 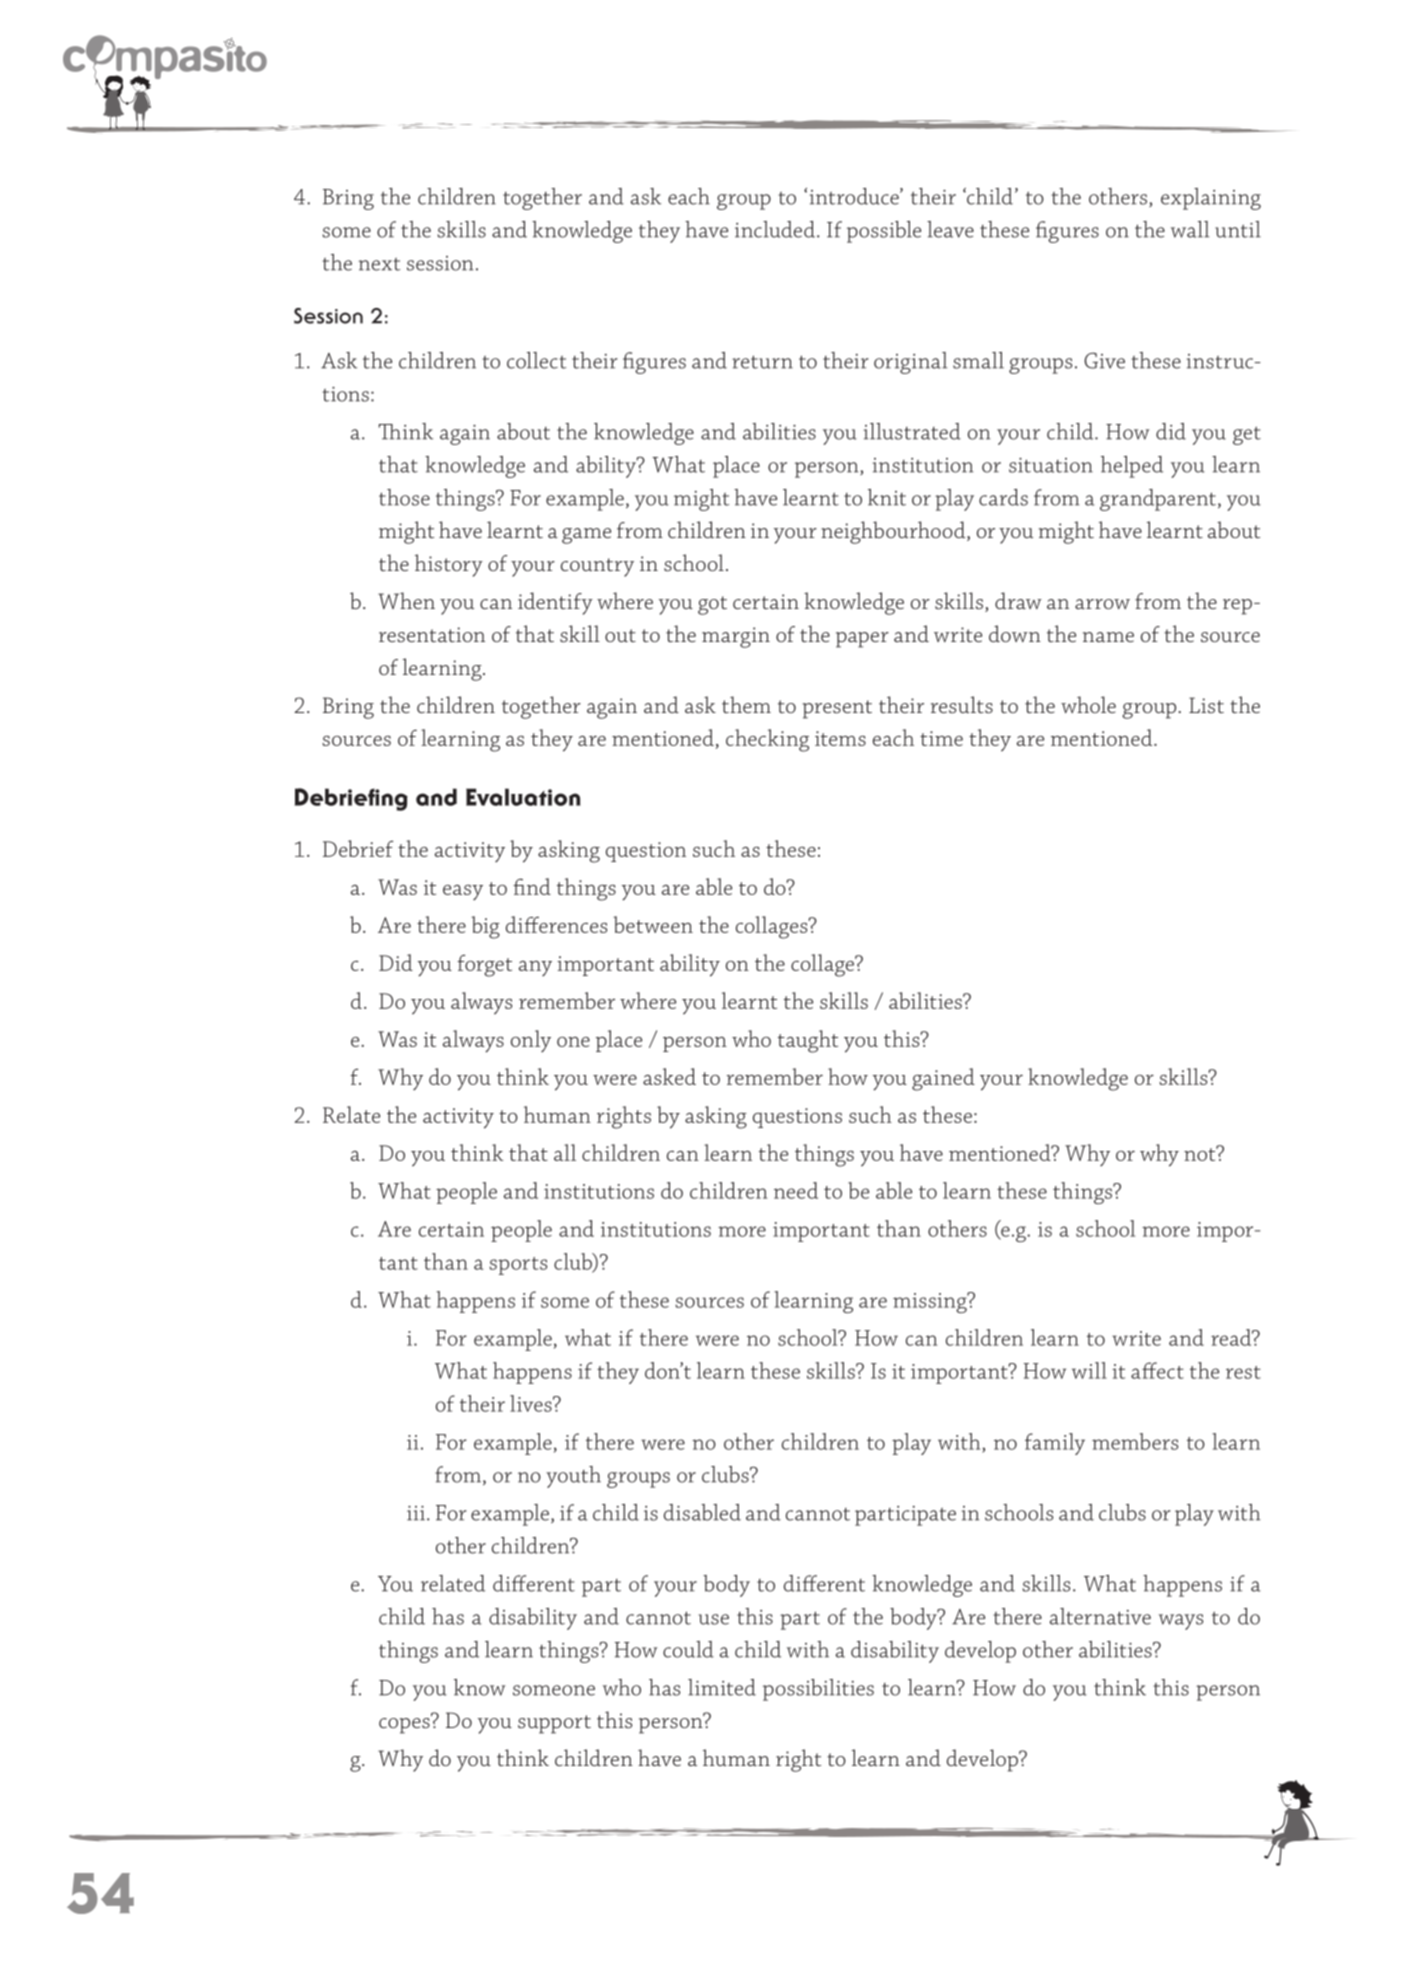 What do you see at coordinates (1089, 1370) in the page?
I see `will` at bounding box center [1089, 1370].
